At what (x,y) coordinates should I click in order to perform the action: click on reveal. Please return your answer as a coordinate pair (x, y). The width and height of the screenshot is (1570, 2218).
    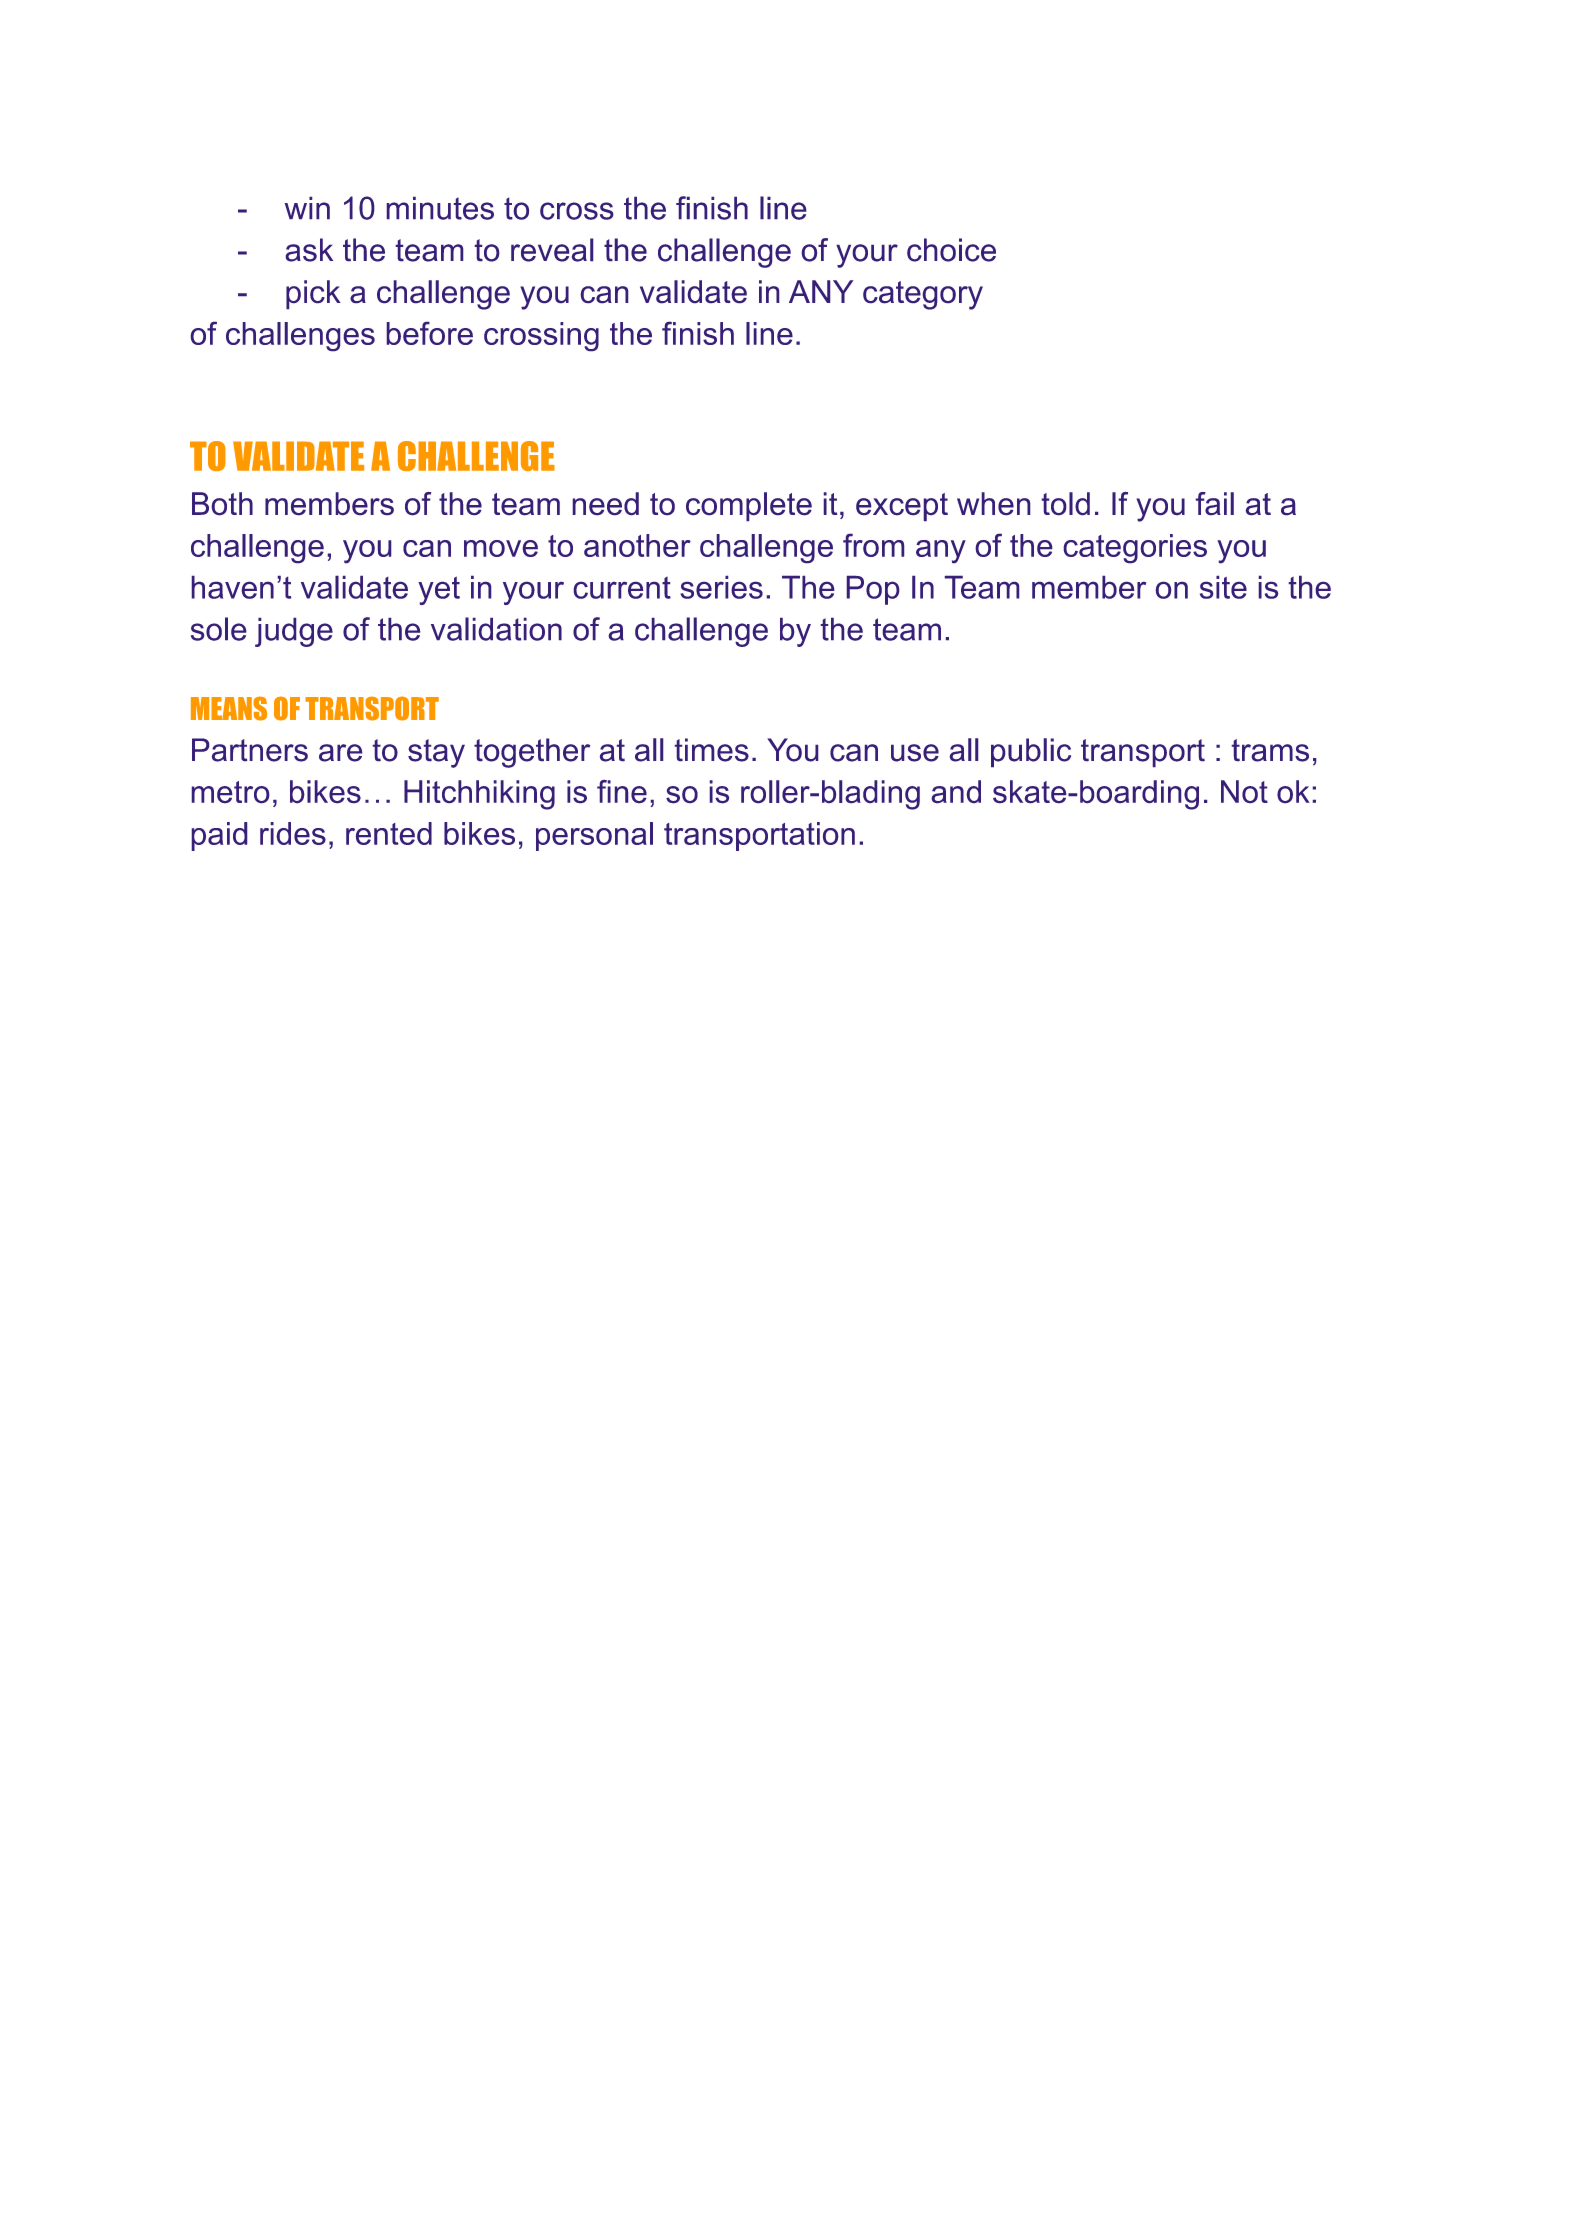
    Looking at the image, I should click on (552, 250).
